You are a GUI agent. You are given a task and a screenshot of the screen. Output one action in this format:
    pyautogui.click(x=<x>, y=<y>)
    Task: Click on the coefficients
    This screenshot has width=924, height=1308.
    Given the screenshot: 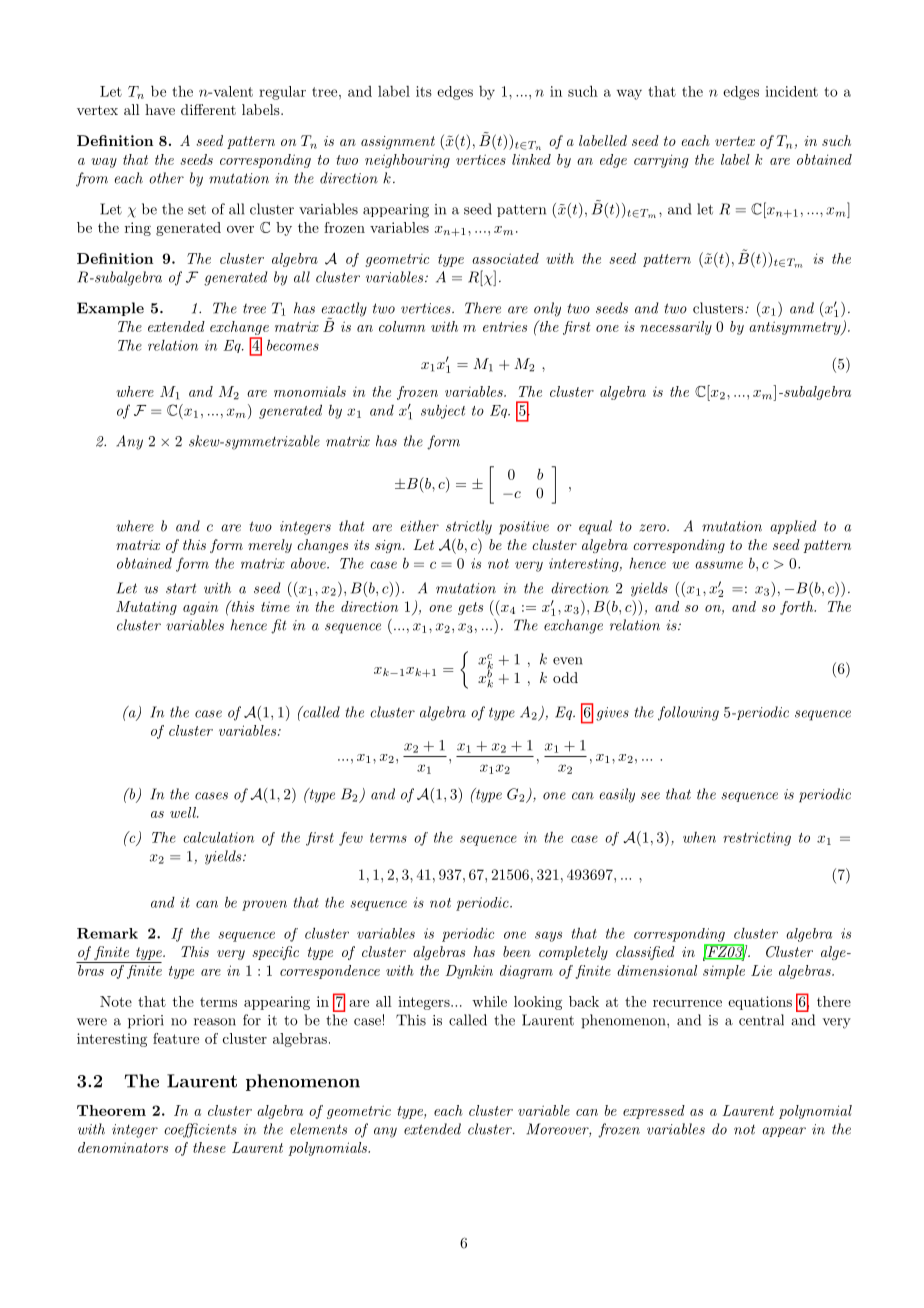 What is the action you would take?
    pyautogui.click(x=200, y=1130)
